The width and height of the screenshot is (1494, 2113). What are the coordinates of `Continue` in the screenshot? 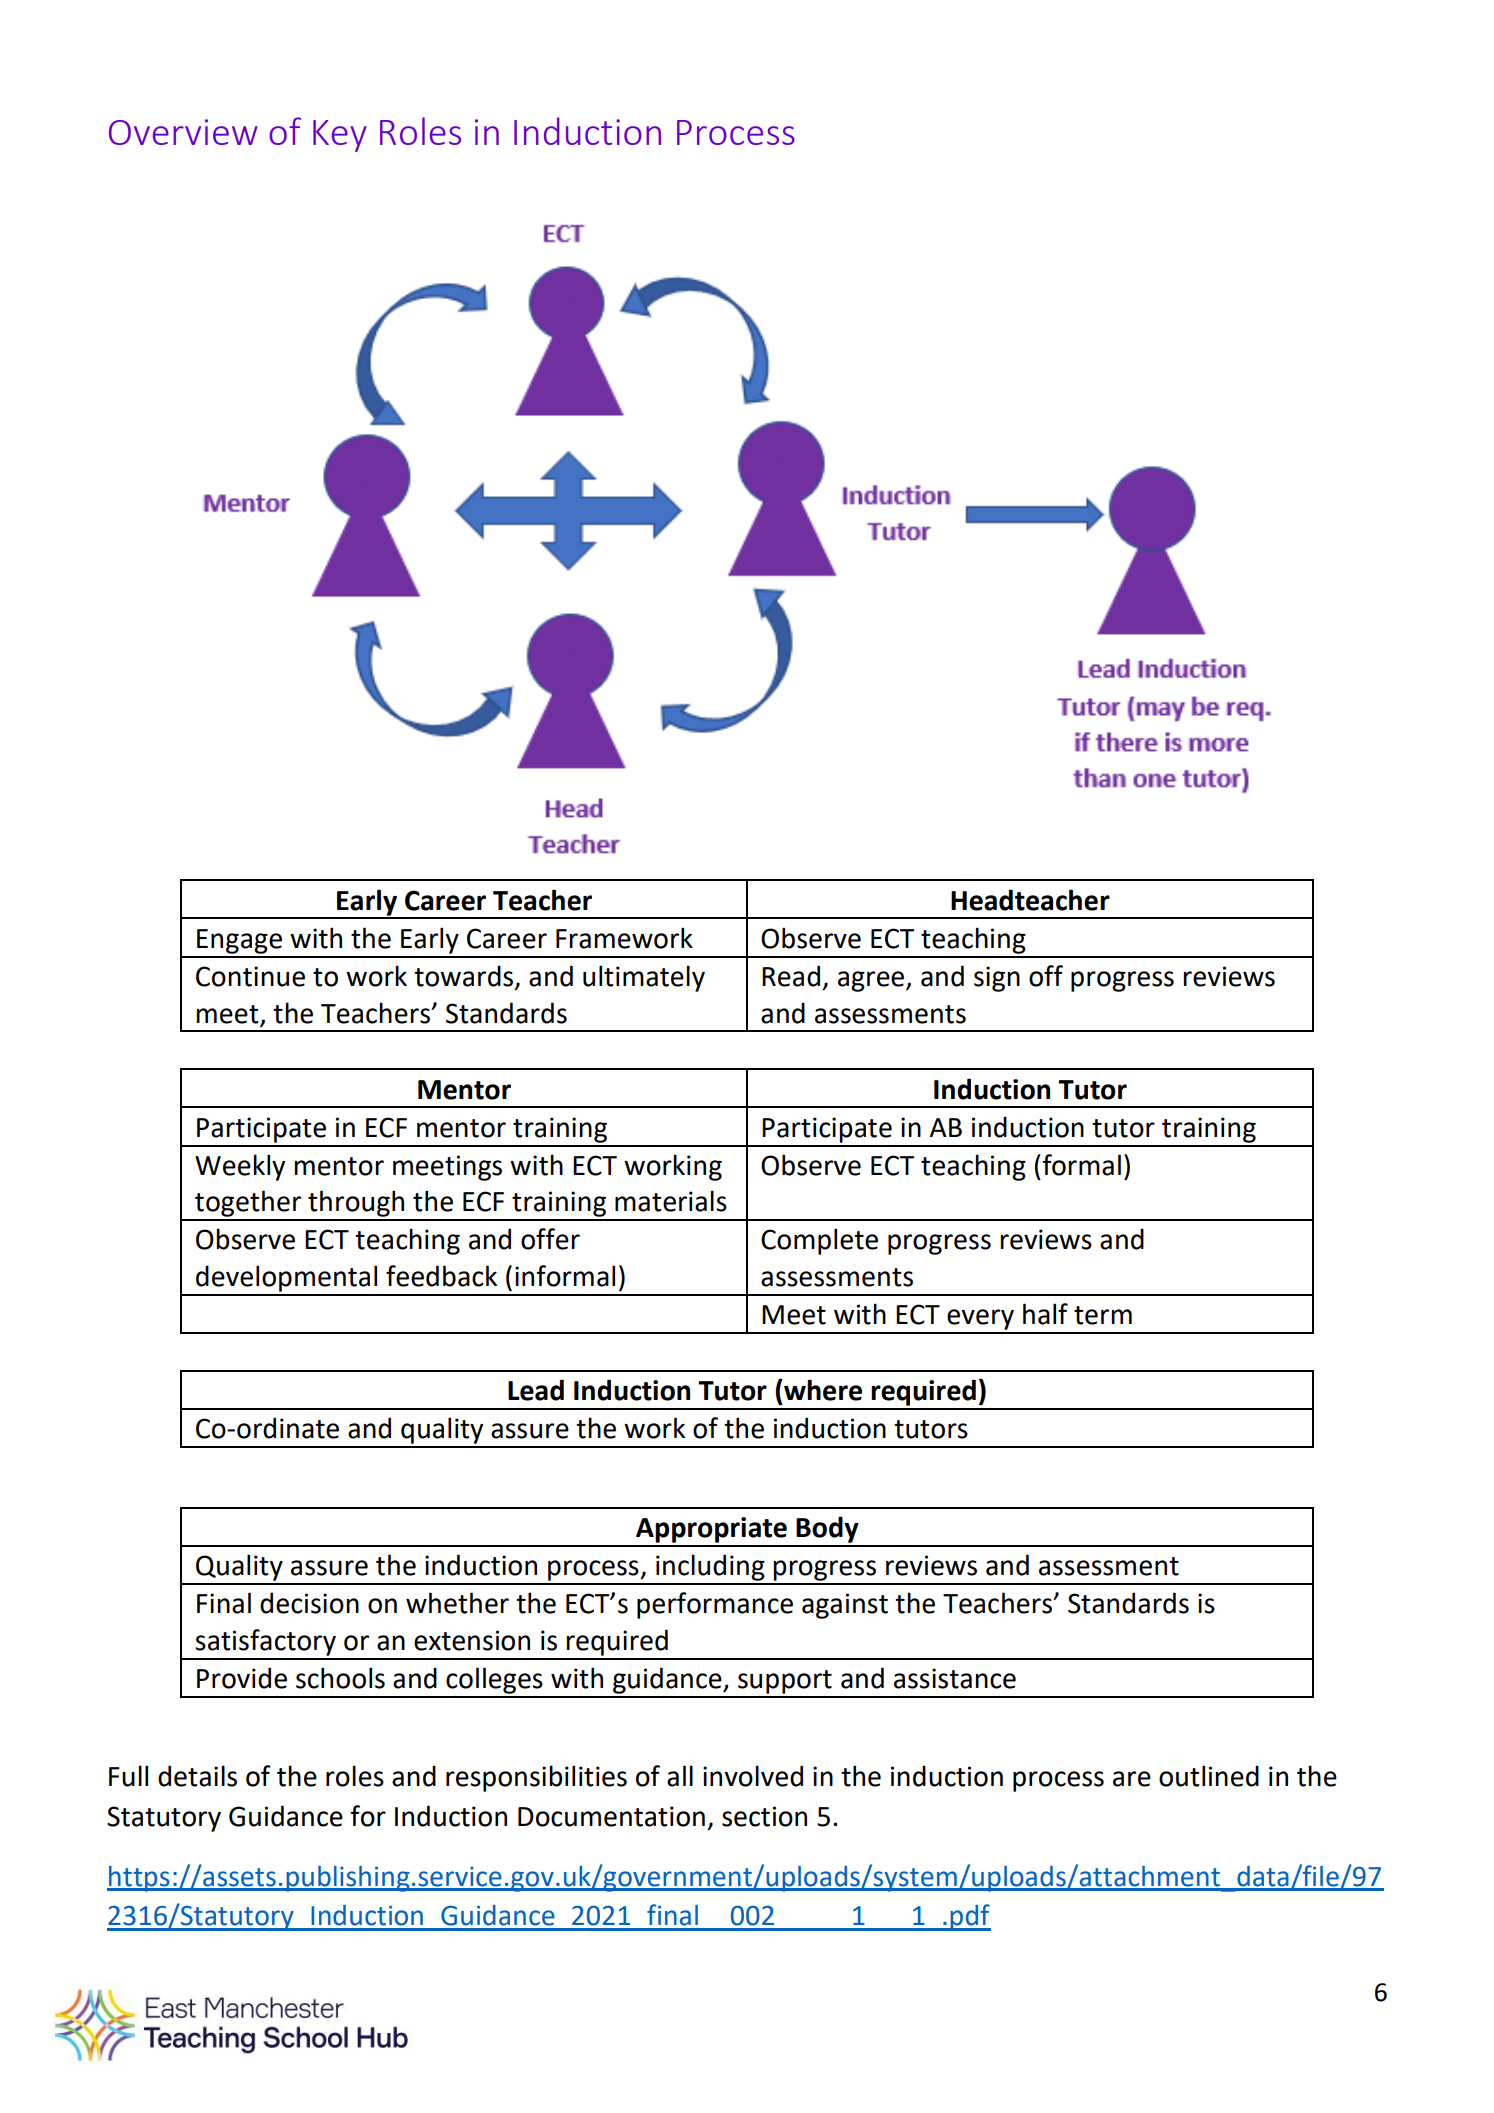 It's located at (250, 976).
